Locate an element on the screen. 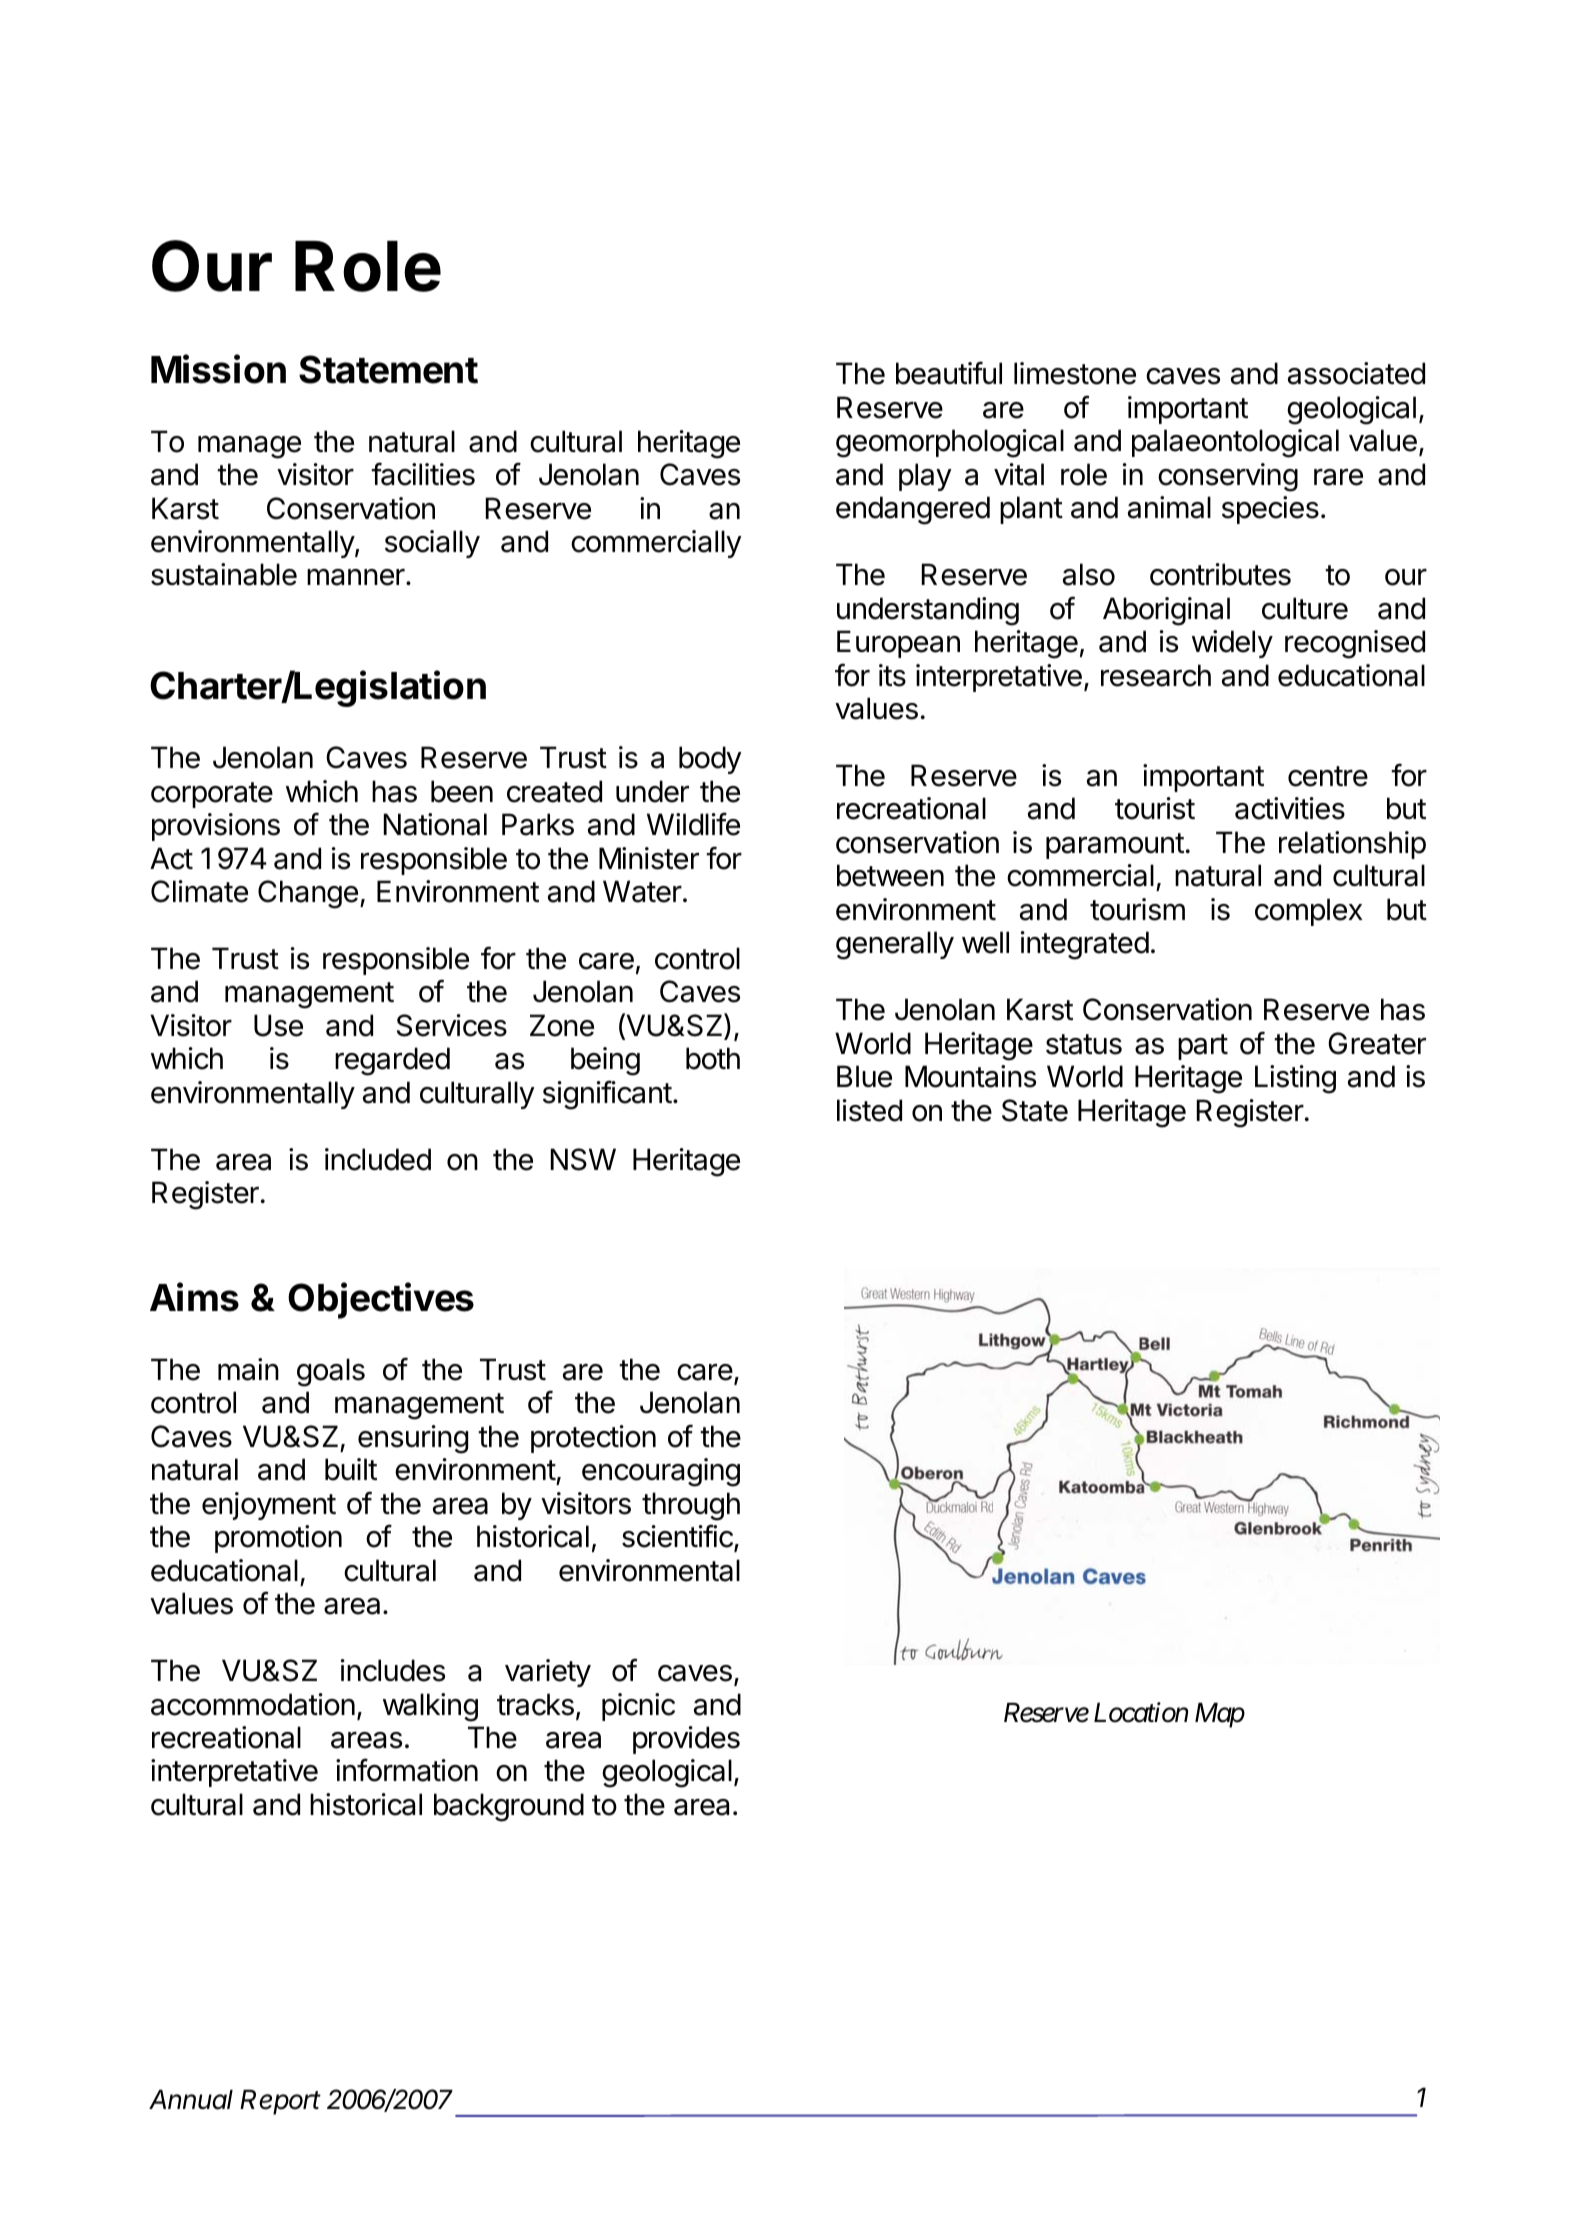 Image resolution: width=1576 pixels, height=2229 pixels. Map is located at coordinates (1220, 1715).
